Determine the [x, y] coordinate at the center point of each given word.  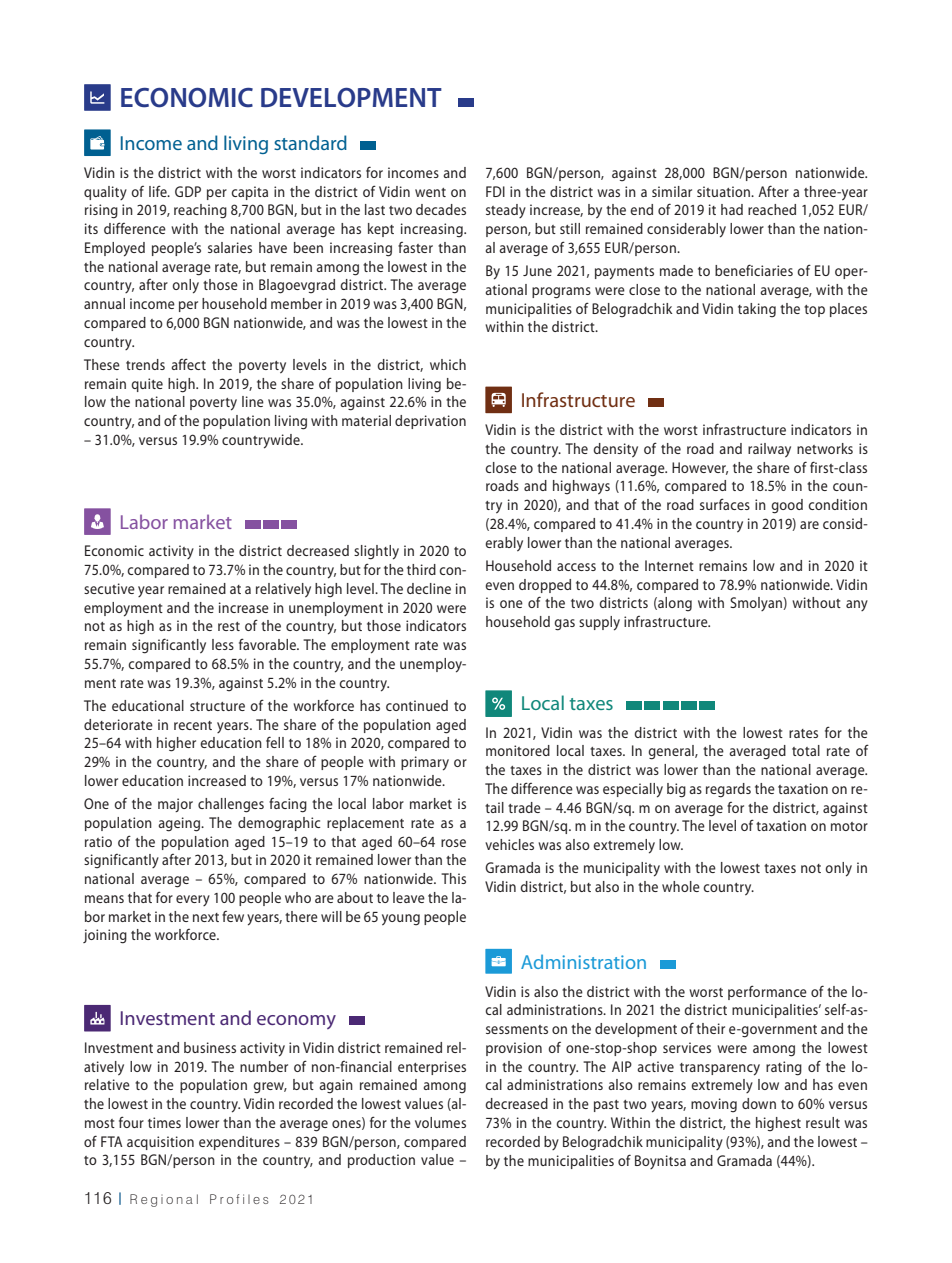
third [421, 569]
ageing [180, 824]
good [787, 506]
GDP [188, 191]
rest [229, 626]
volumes [440, 1122]
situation [724, 191]
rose [453, 843]
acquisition [160, 1143]
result [823, 1122]
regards [728, 790]
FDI [495, 191]
